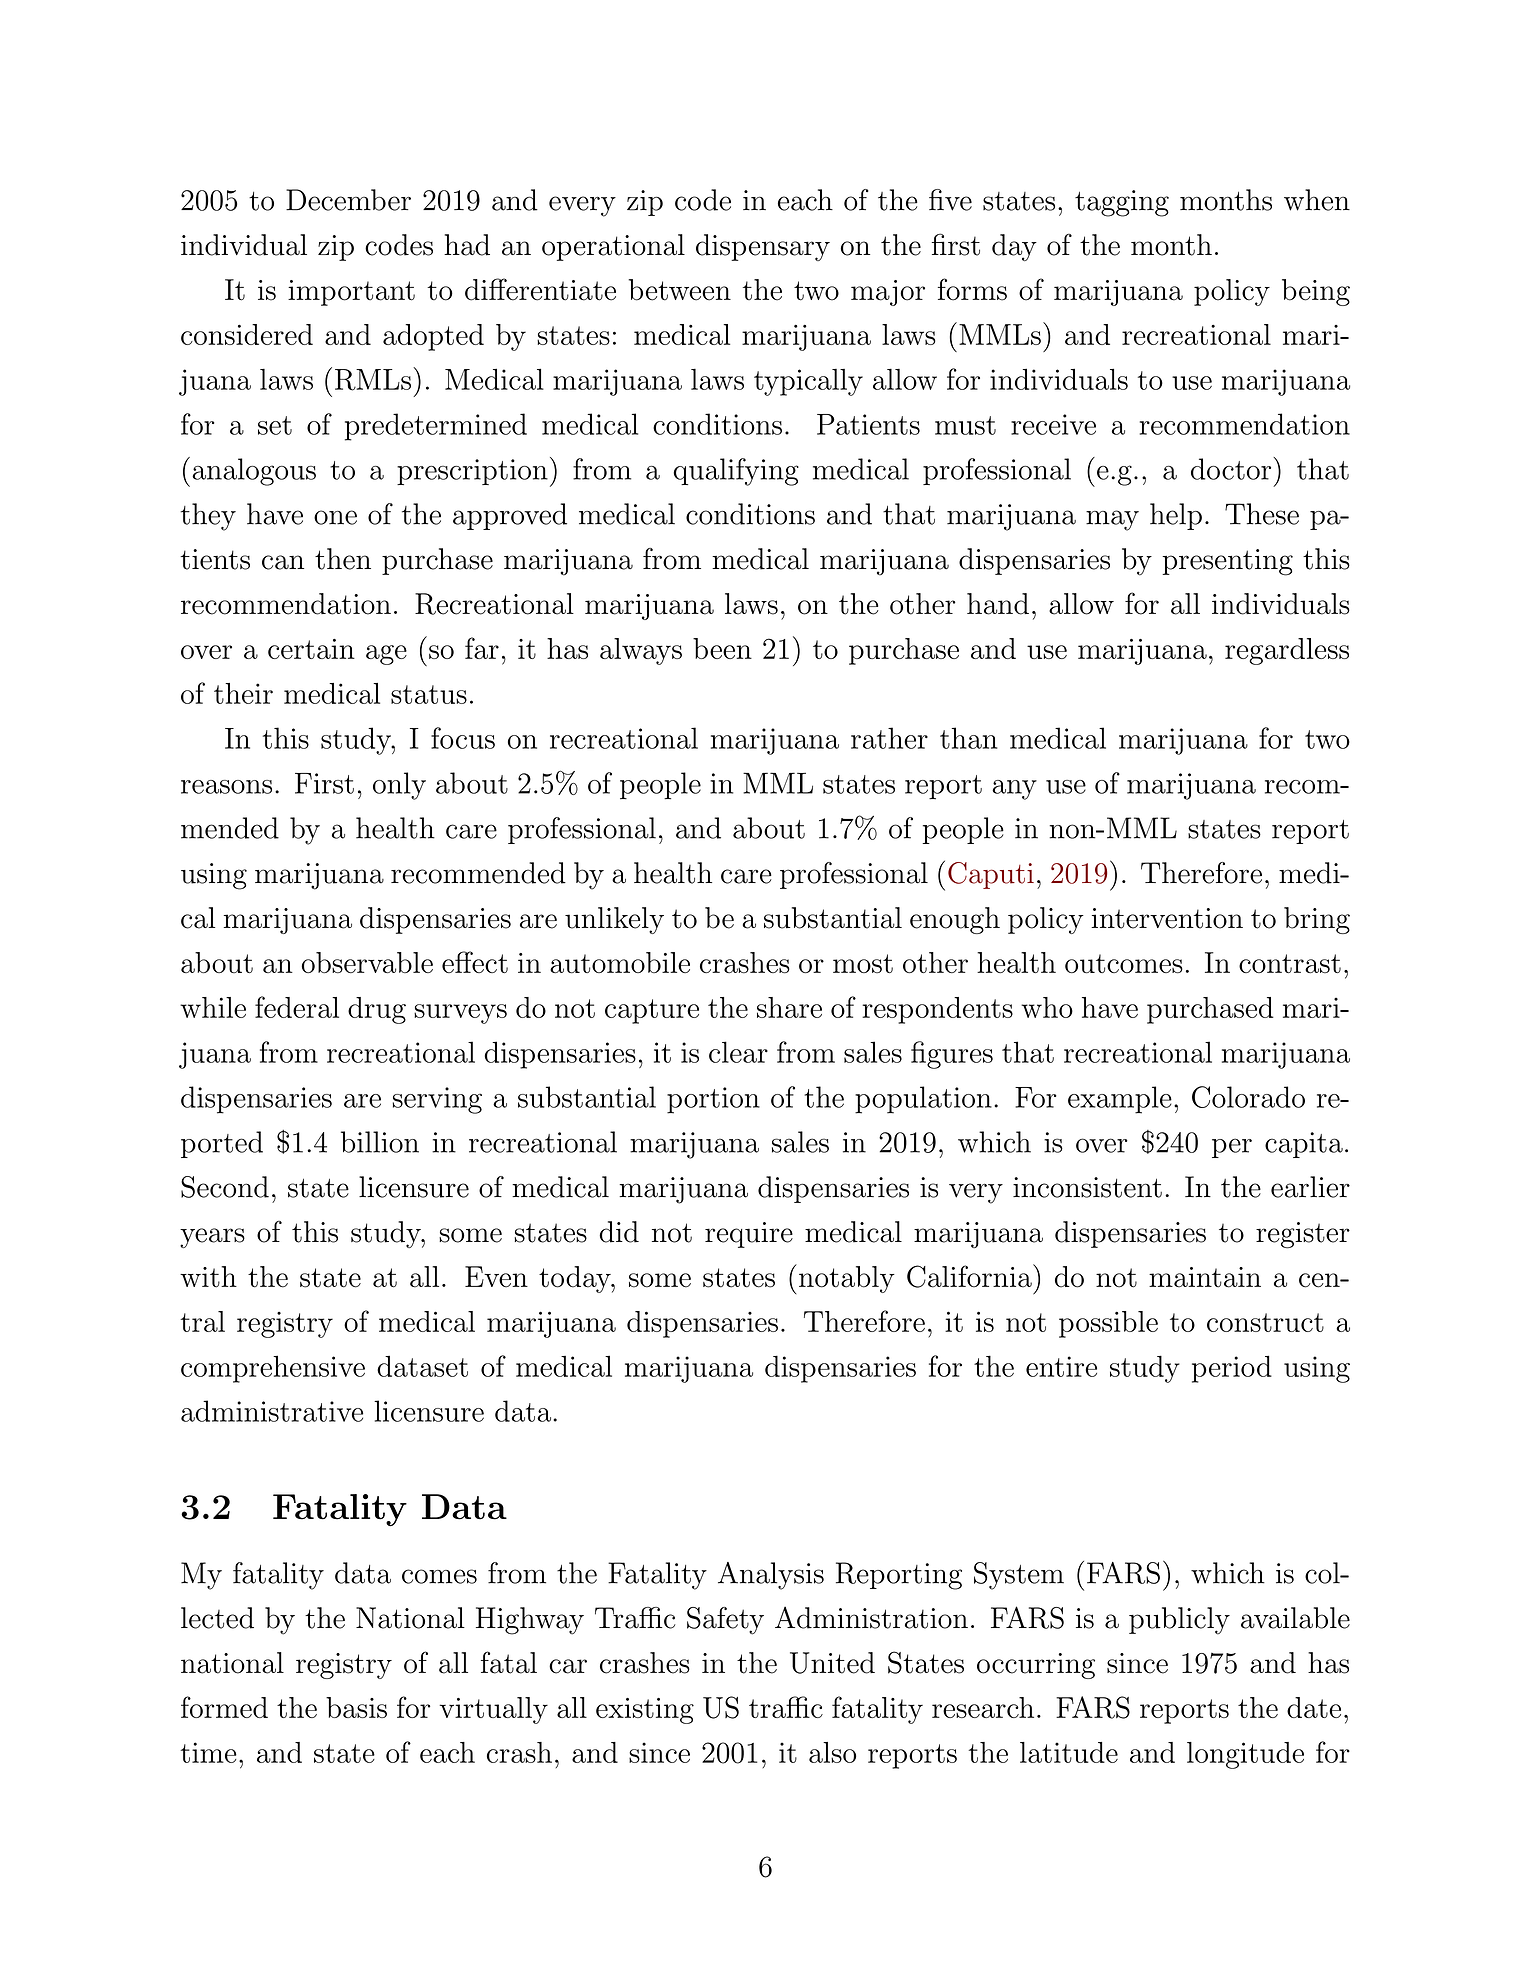 The height and width of the screenshot is (1982, 1531). I want to click on also, so click(832, 1752).
